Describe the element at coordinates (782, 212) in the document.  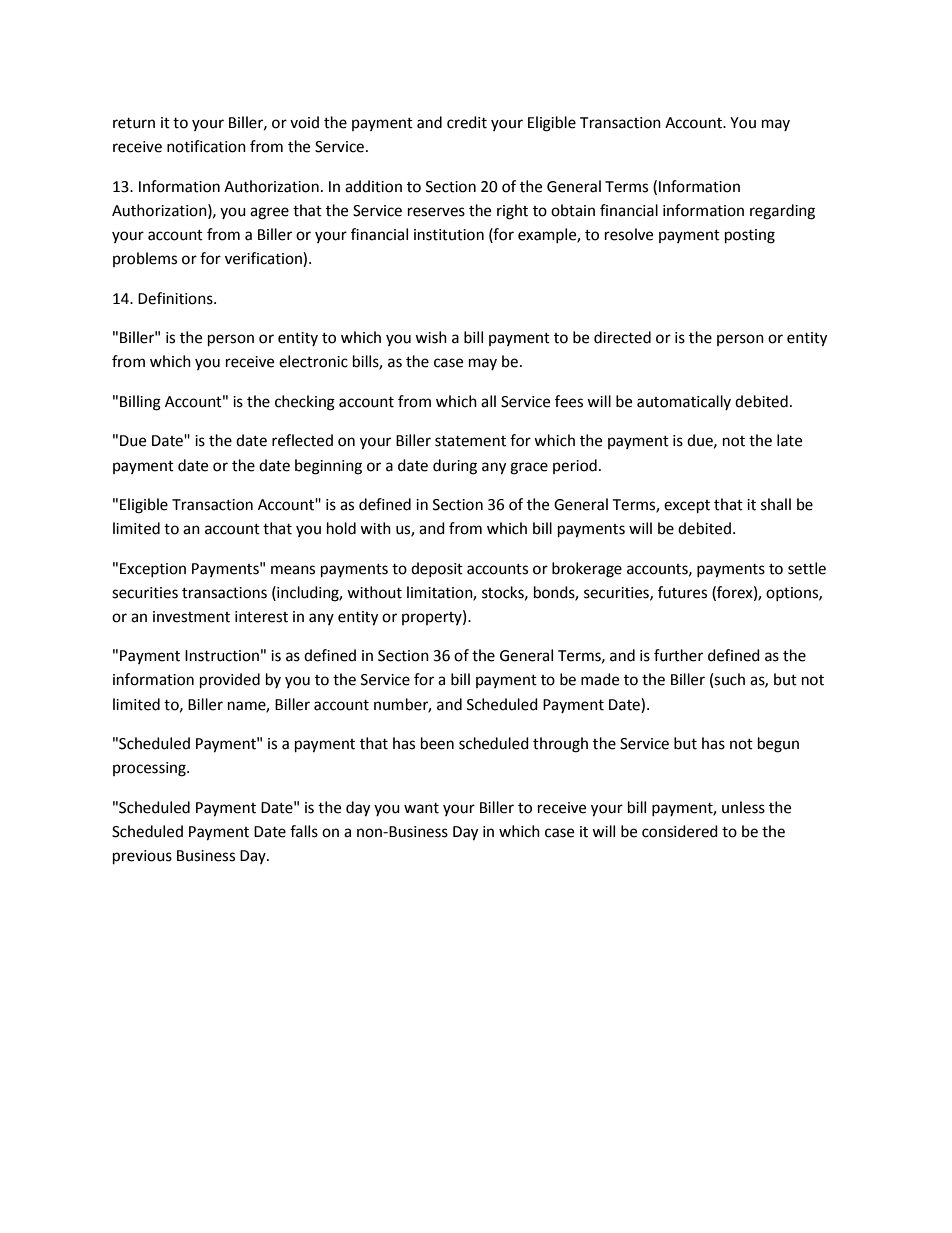
I see `regarding` at that location.
